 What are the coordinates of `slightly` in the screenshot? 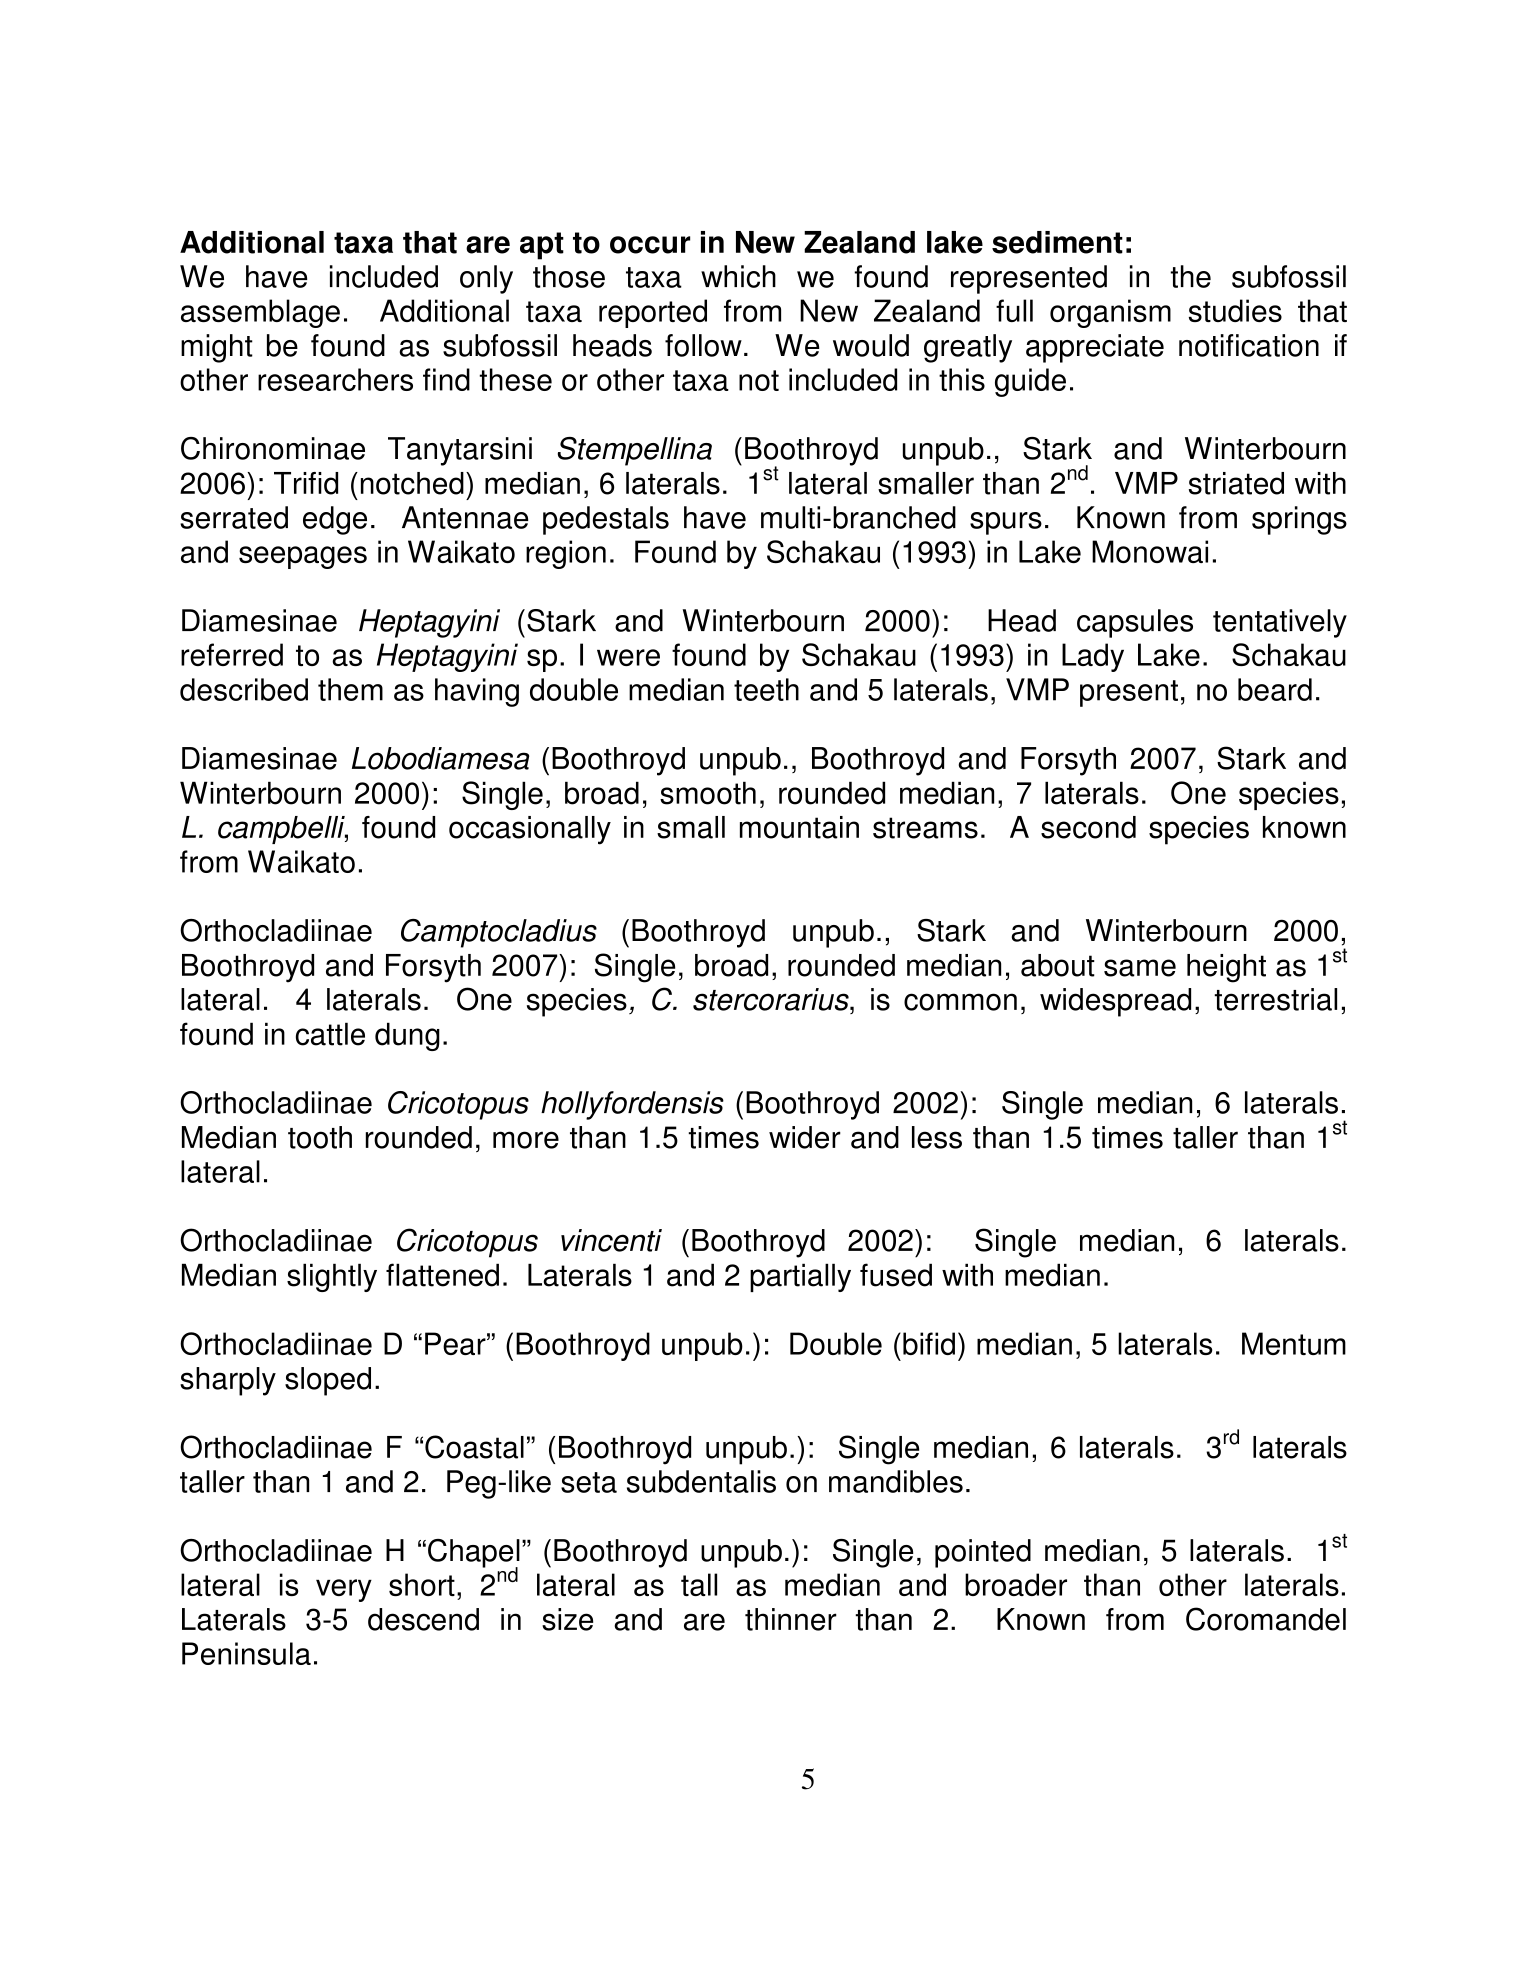 It's located at (332, 1277).
